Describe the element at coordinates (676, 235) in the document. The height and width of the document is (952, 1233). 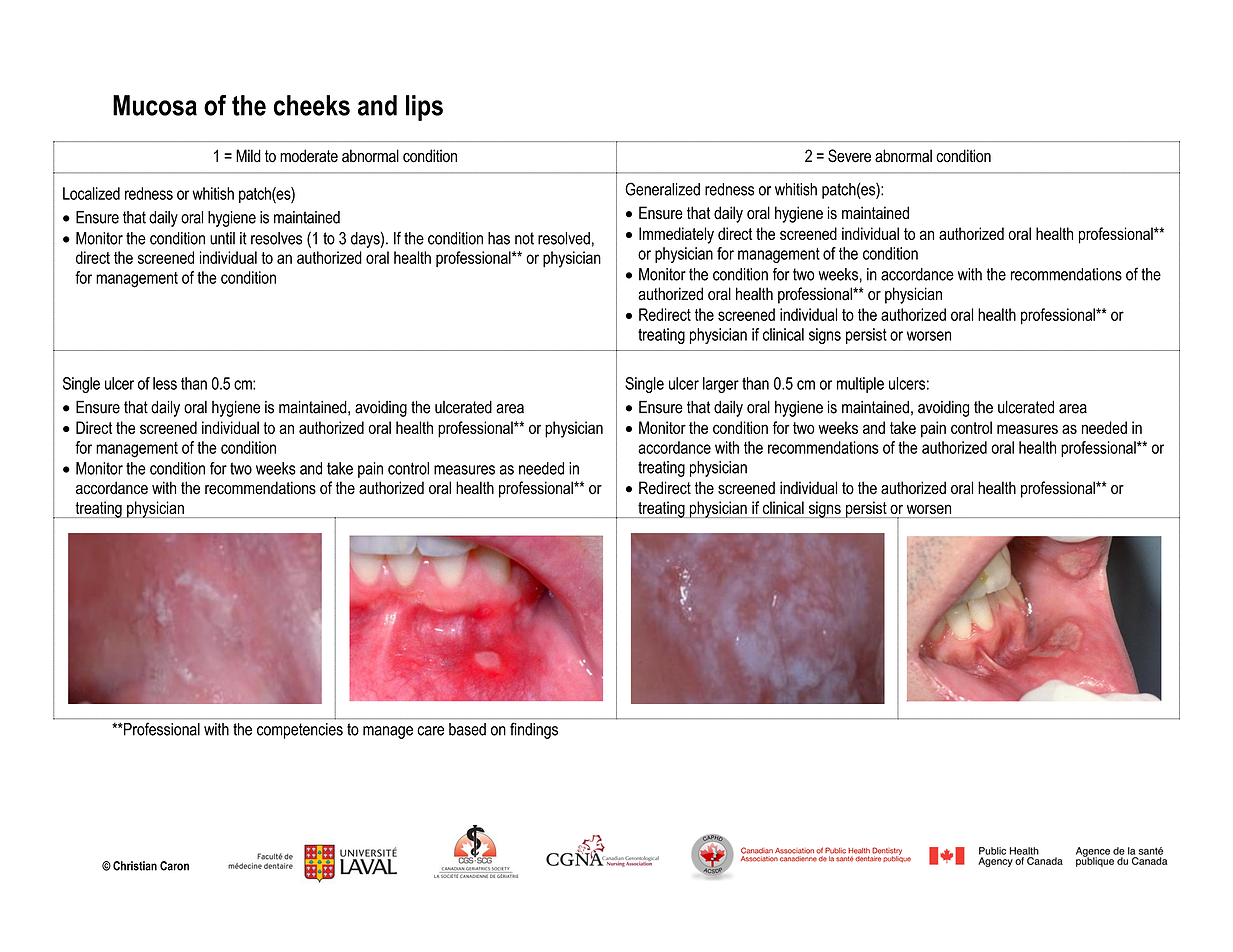
I see `Immediately` at that location.
